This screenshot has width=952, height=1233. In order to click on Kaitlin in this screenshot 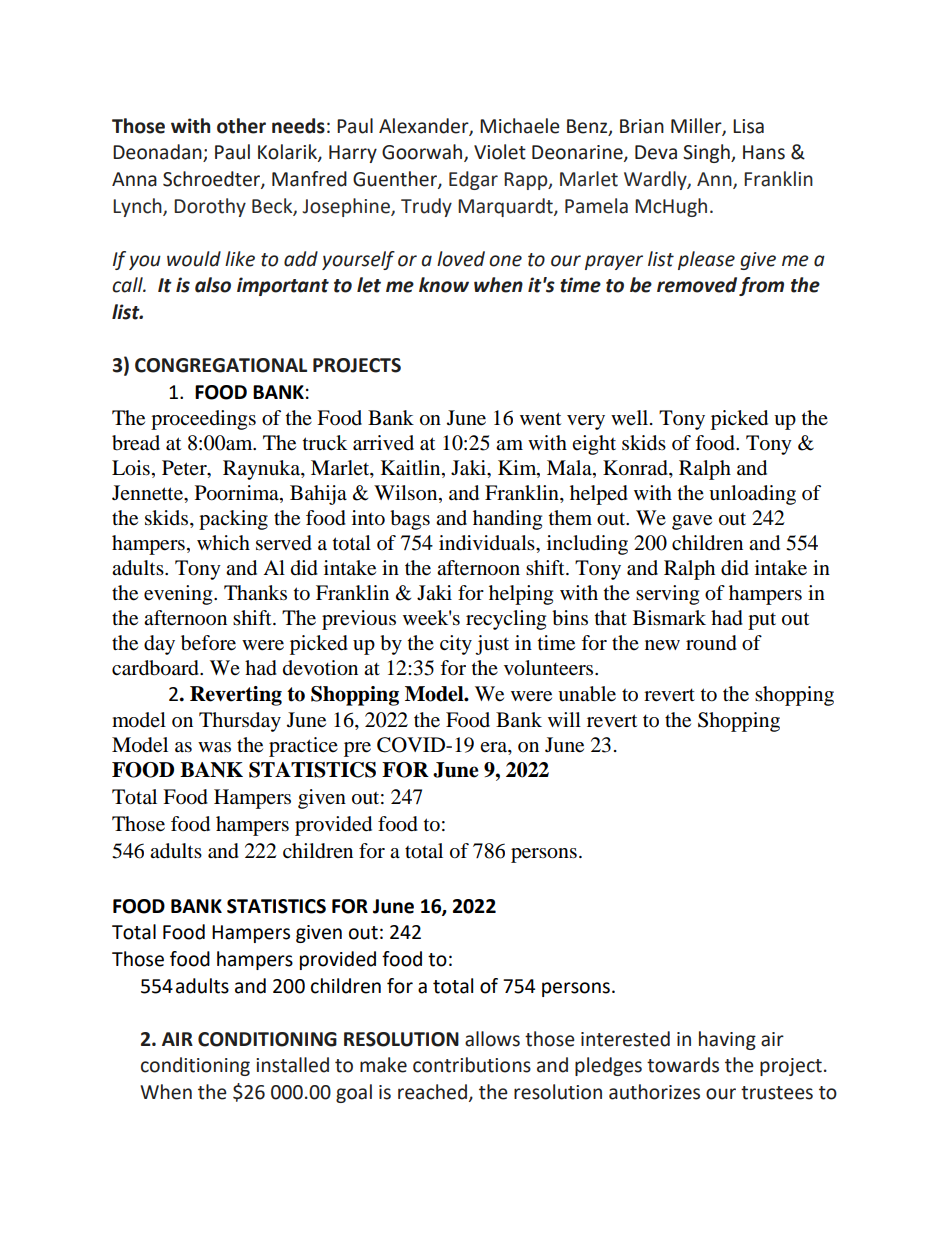, I will do `click(412, 468)`.
